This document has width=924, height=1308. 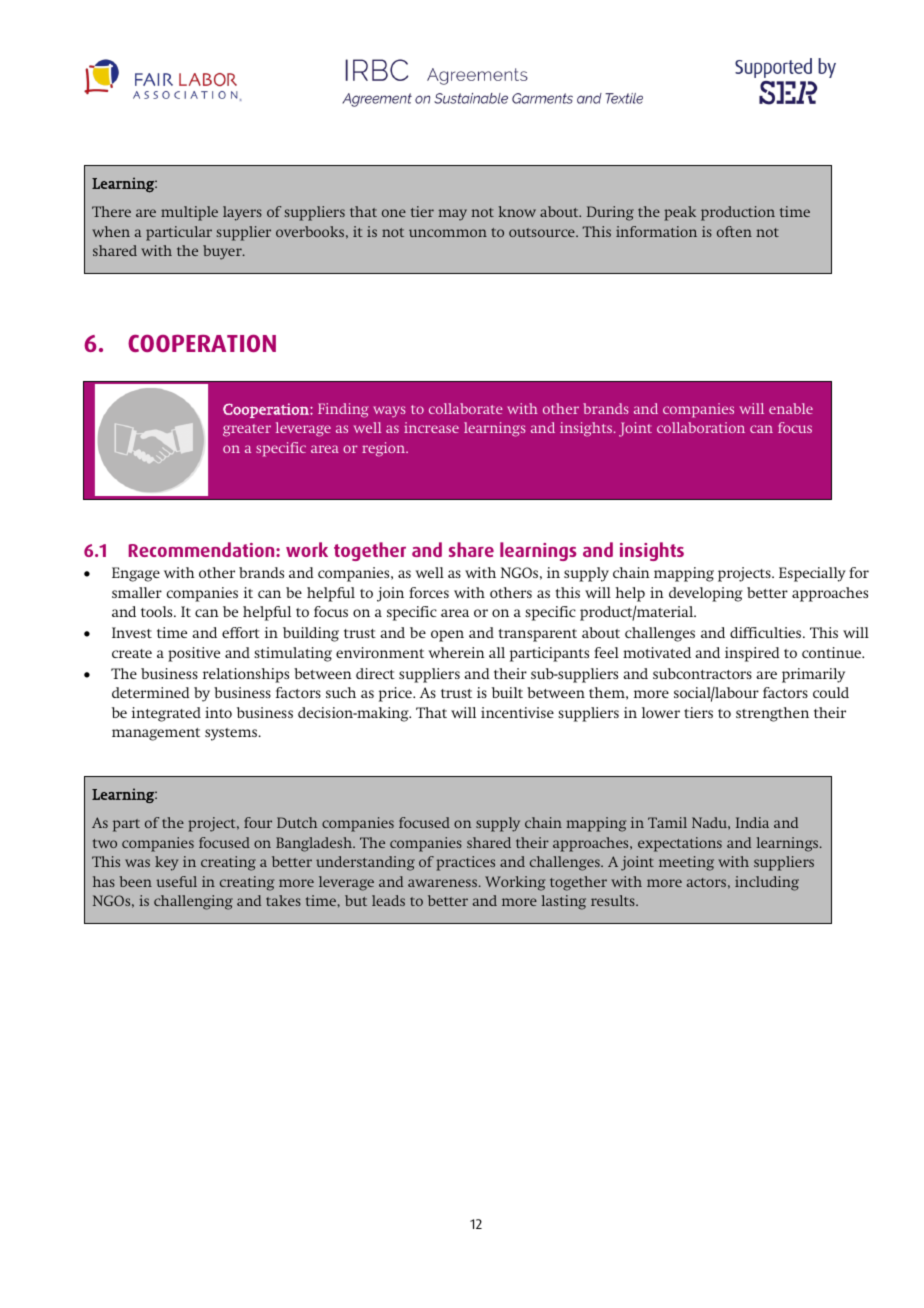 I want to click on collaboration, so click(x=701, y=427).
